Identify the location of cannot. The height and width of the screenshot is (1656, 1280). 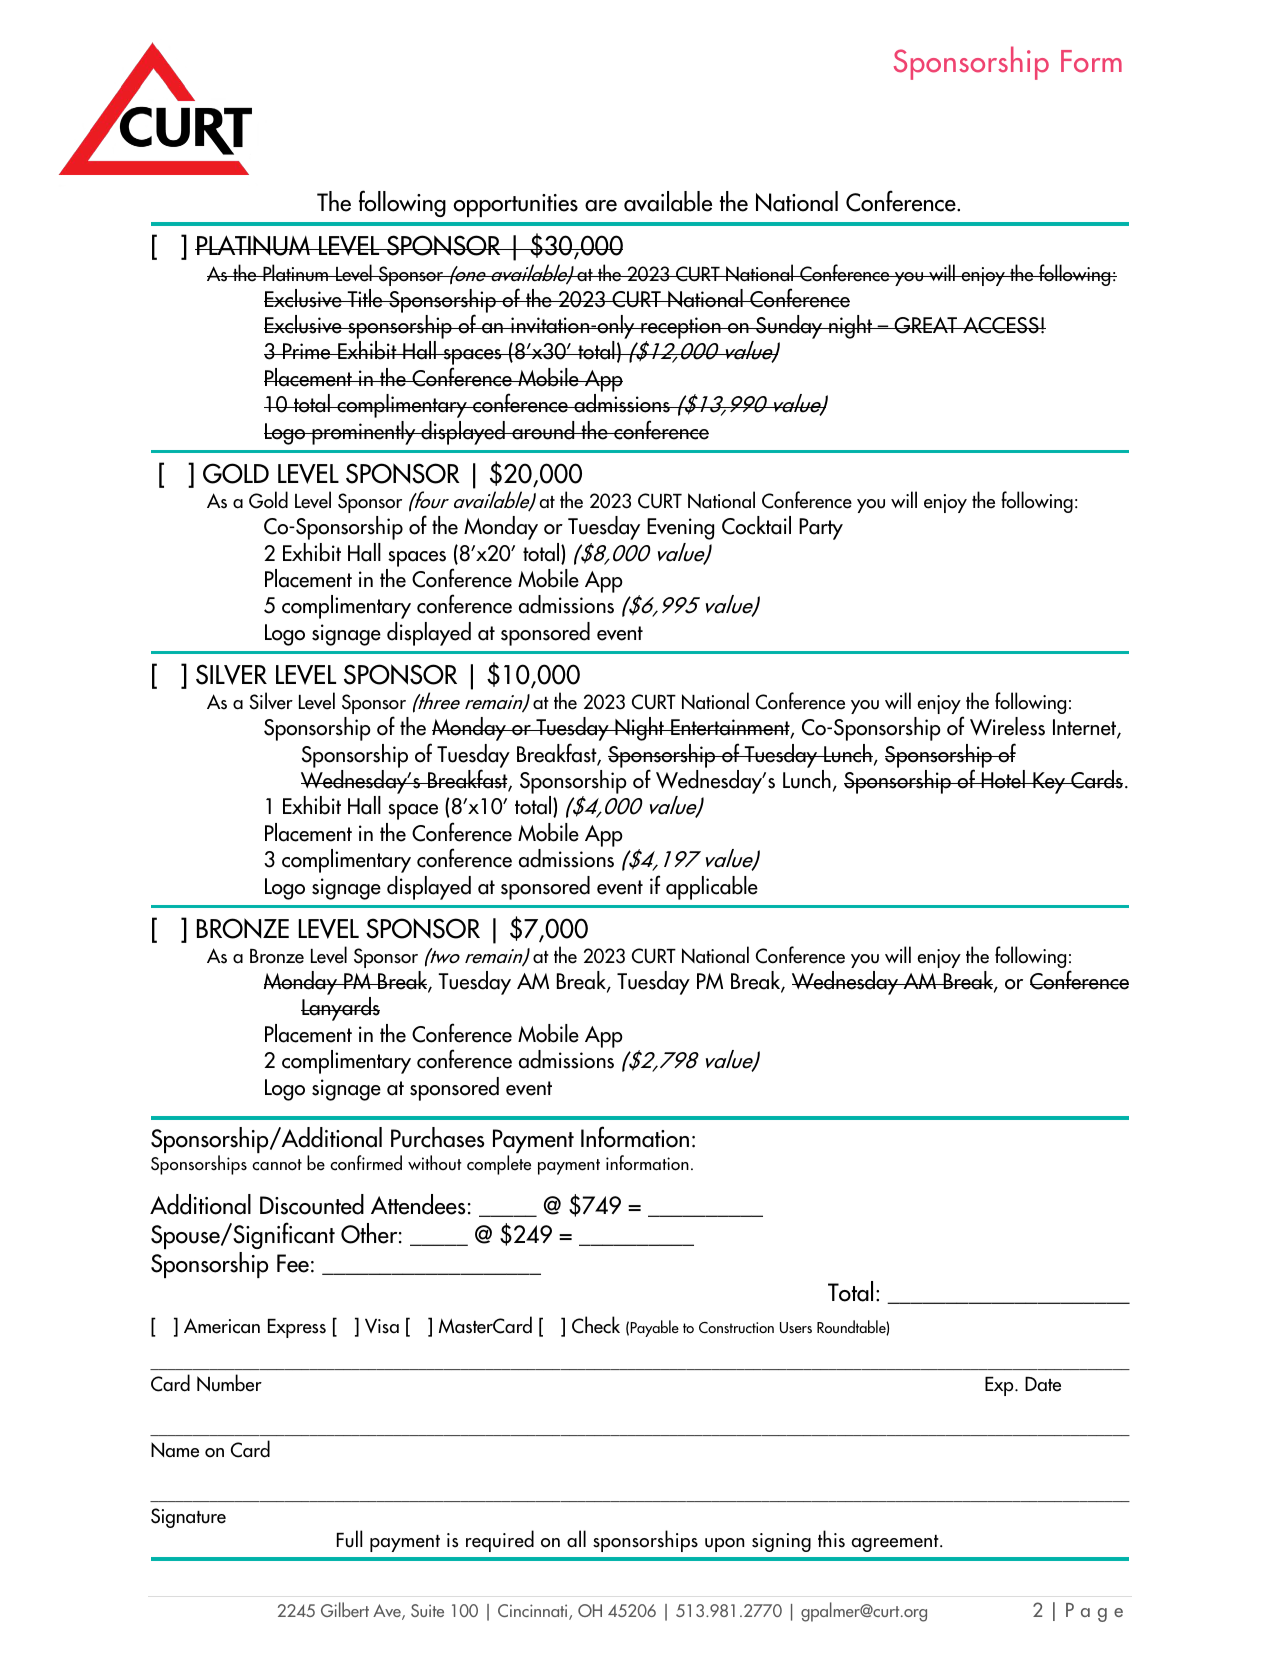
(277, 1165).
